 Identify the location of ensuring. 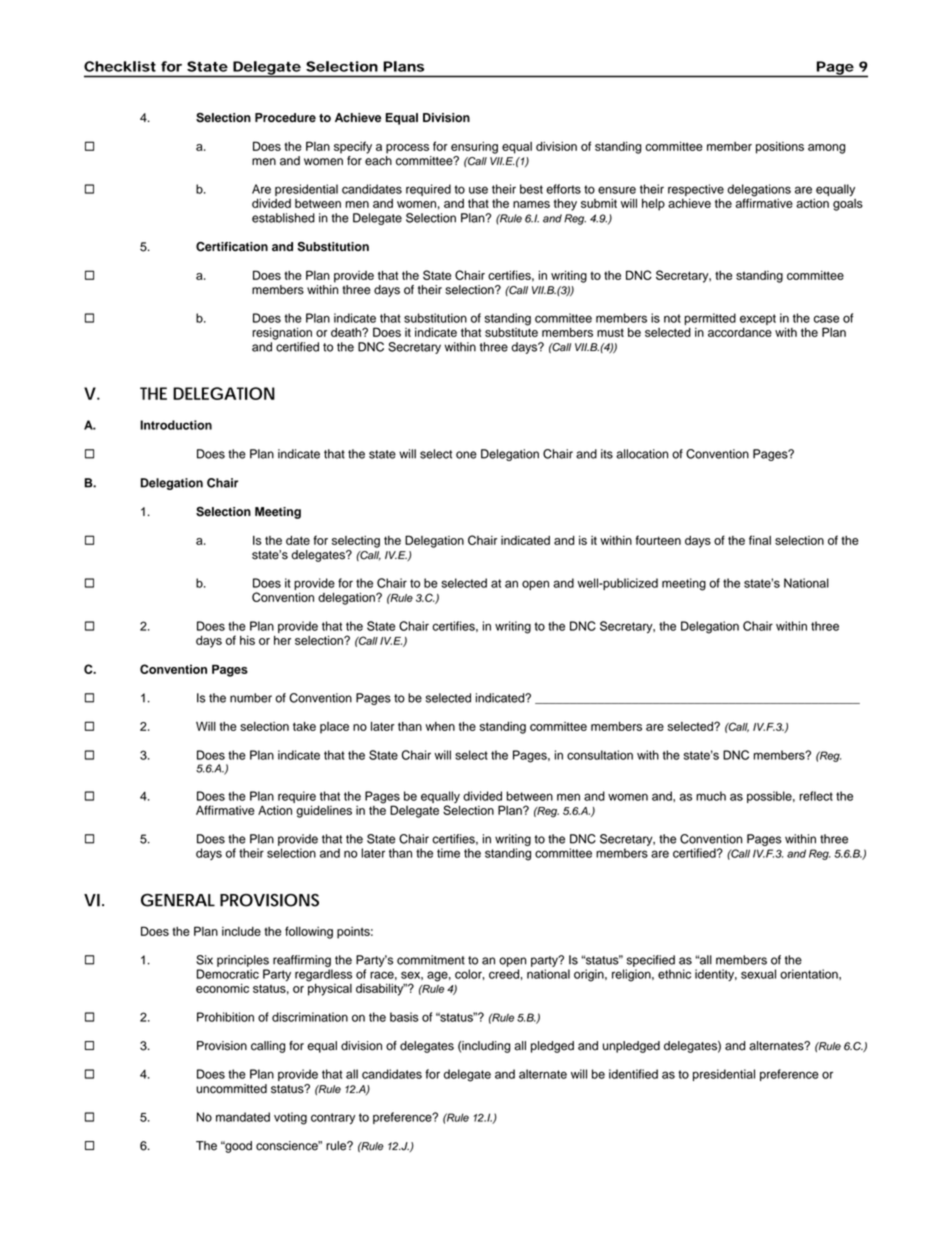
(474, 147).
